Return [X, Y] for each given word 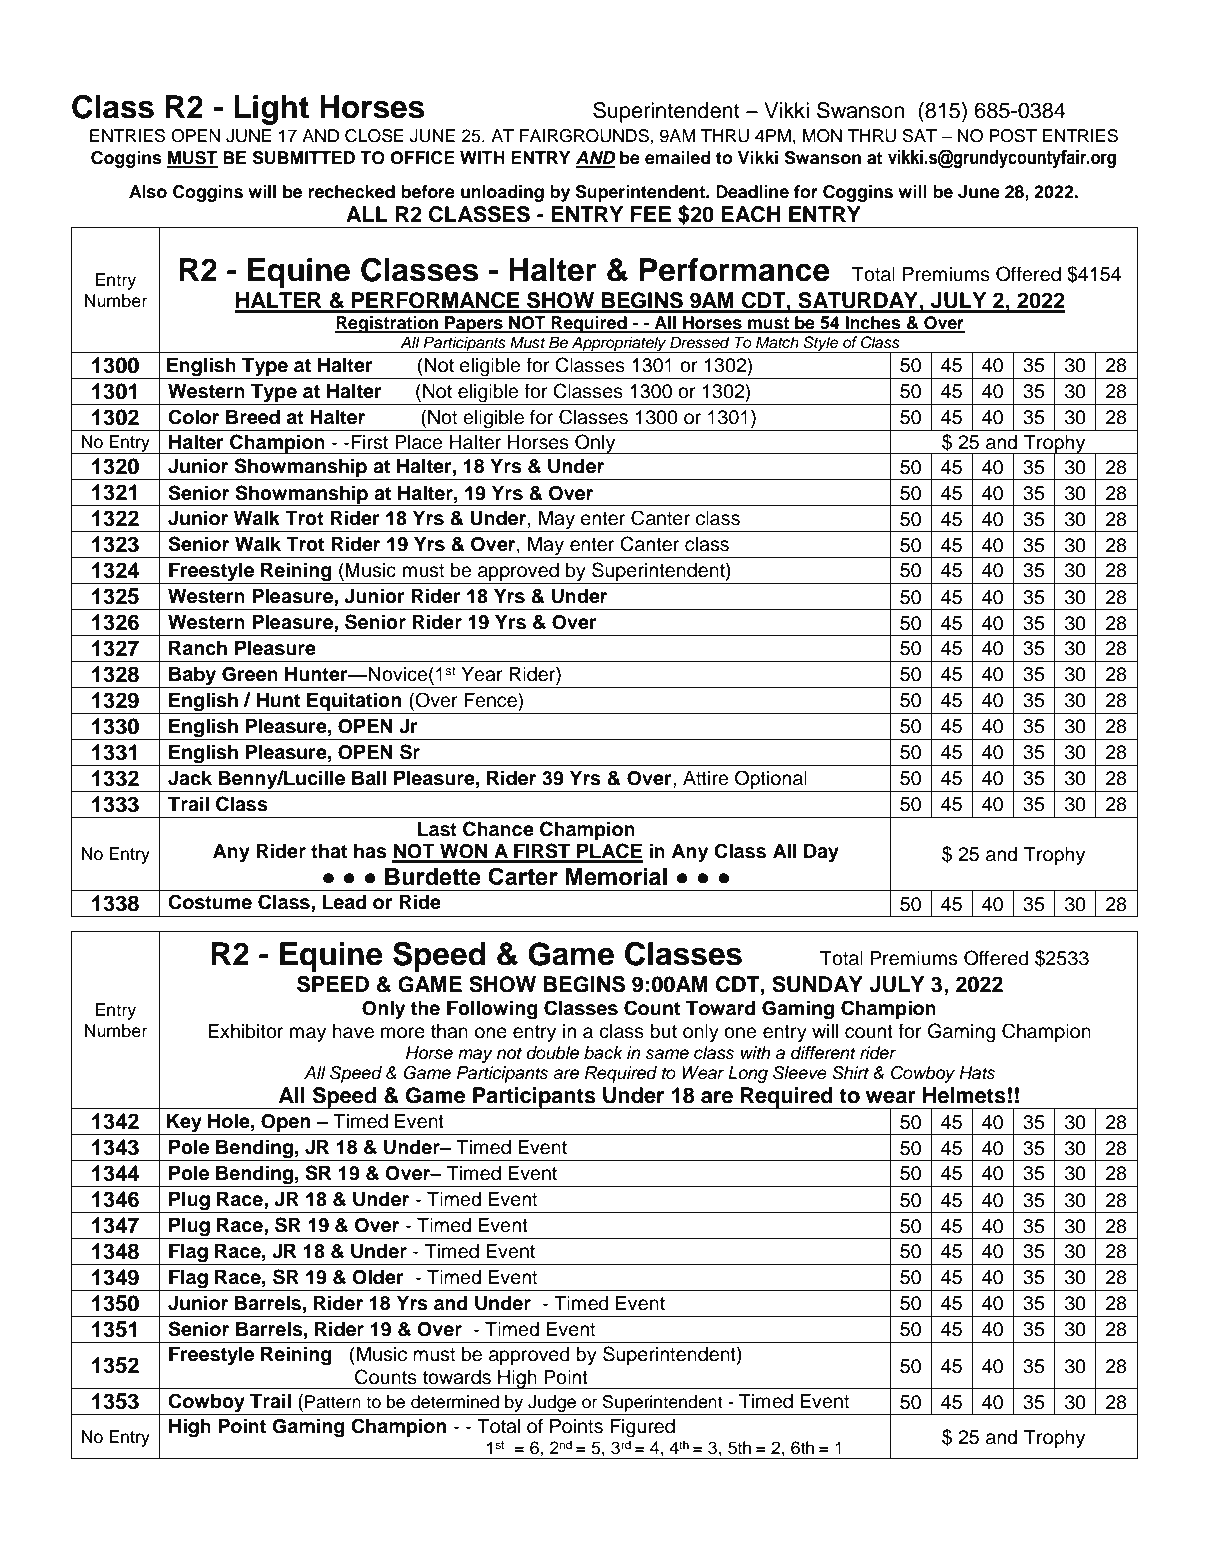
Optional [771, 779]
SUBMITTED [303, 158]
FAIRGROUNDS [585, 136]
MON [822, 136]
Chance [498, 829]
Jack [190, 778]
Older [378, 1277]
